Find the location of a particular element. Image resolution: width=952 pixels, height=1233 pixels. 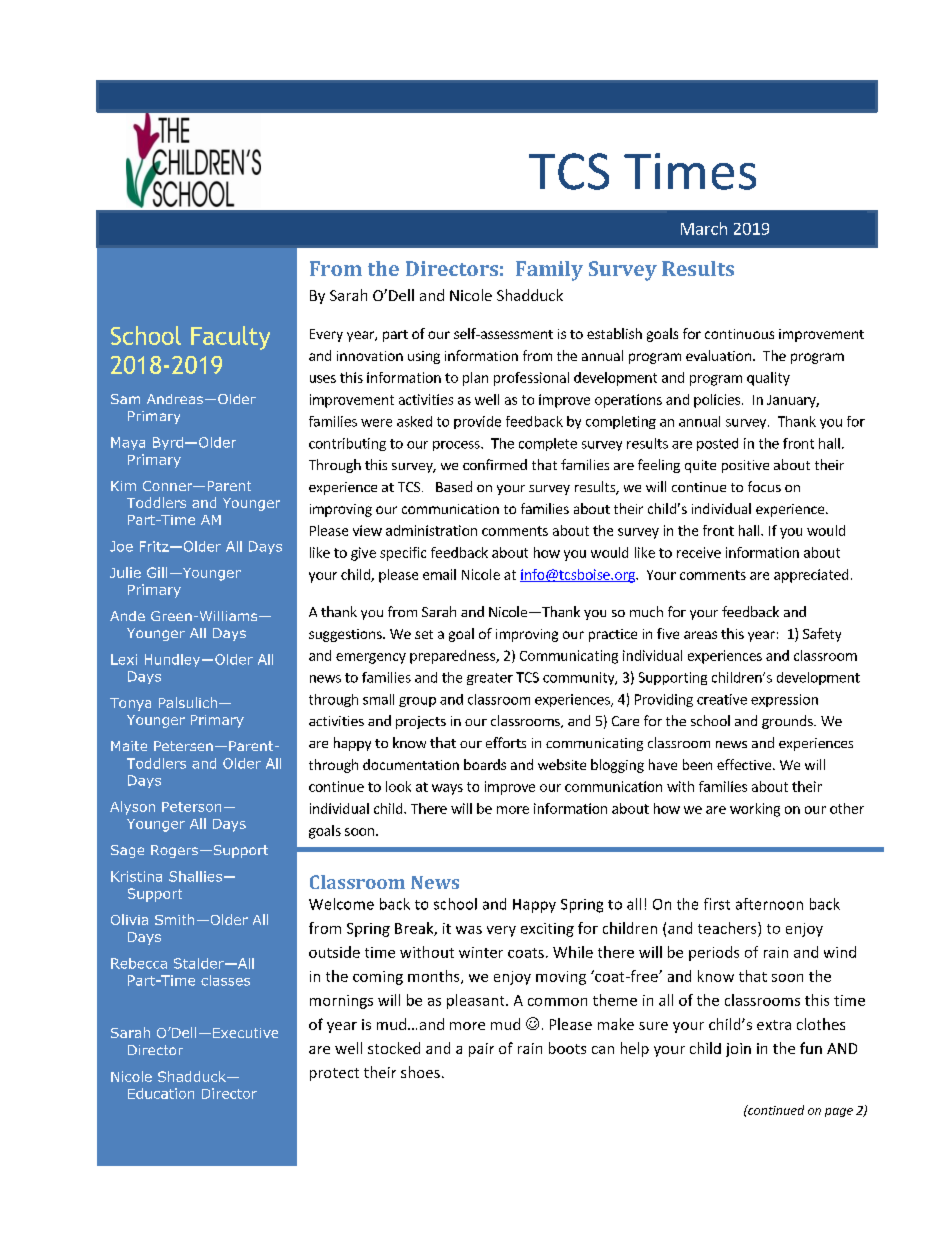

March is located at coordinates (704, 228).
